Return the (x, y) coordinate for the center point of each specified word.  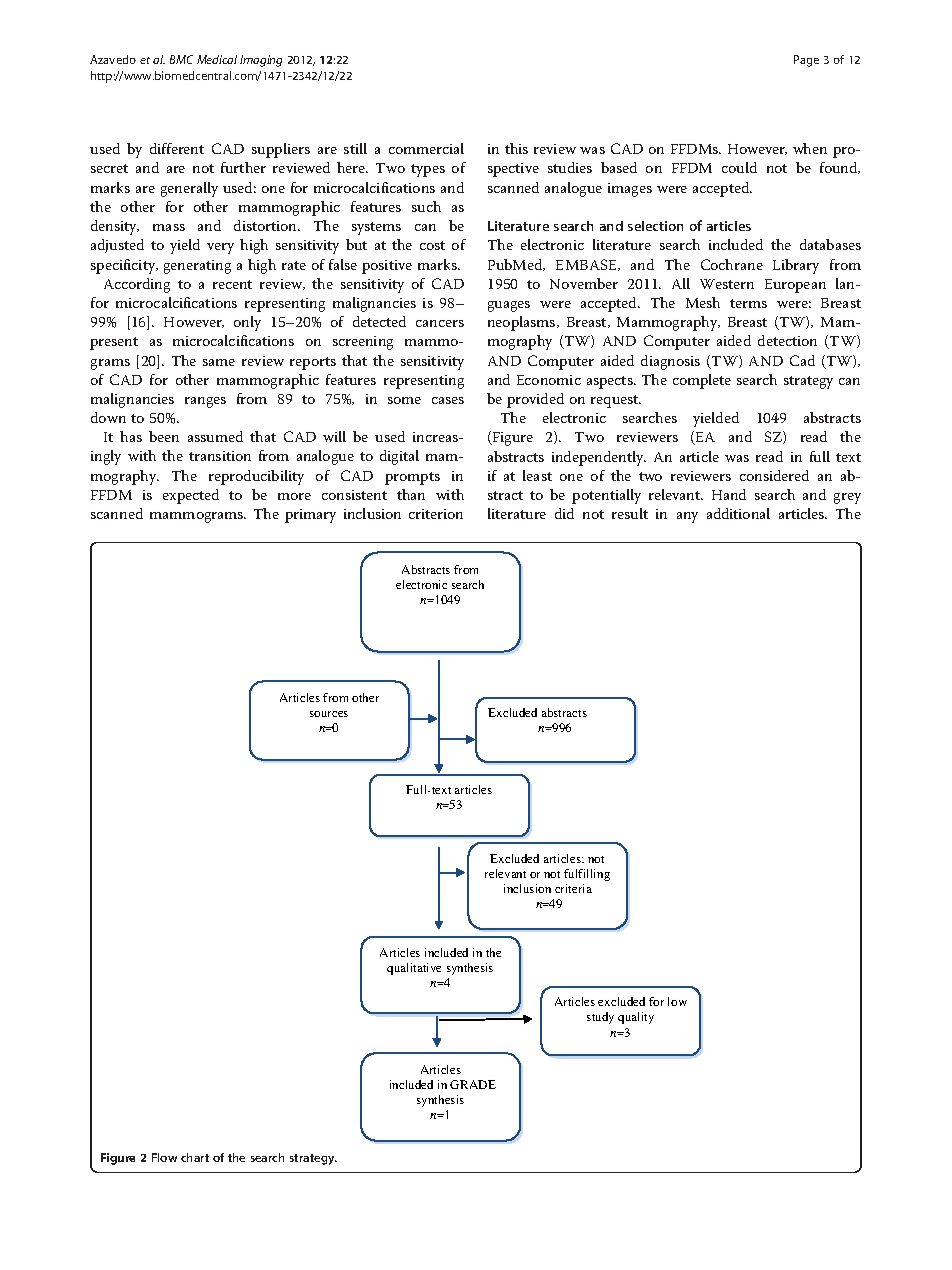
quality (636, 1018)
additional (738, 513)
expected (191, 496)
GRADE (473, 1084)
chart (195, 1157)
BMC (181, 59)
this (516, 148)
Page (806, 61)
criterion (436, 514)
